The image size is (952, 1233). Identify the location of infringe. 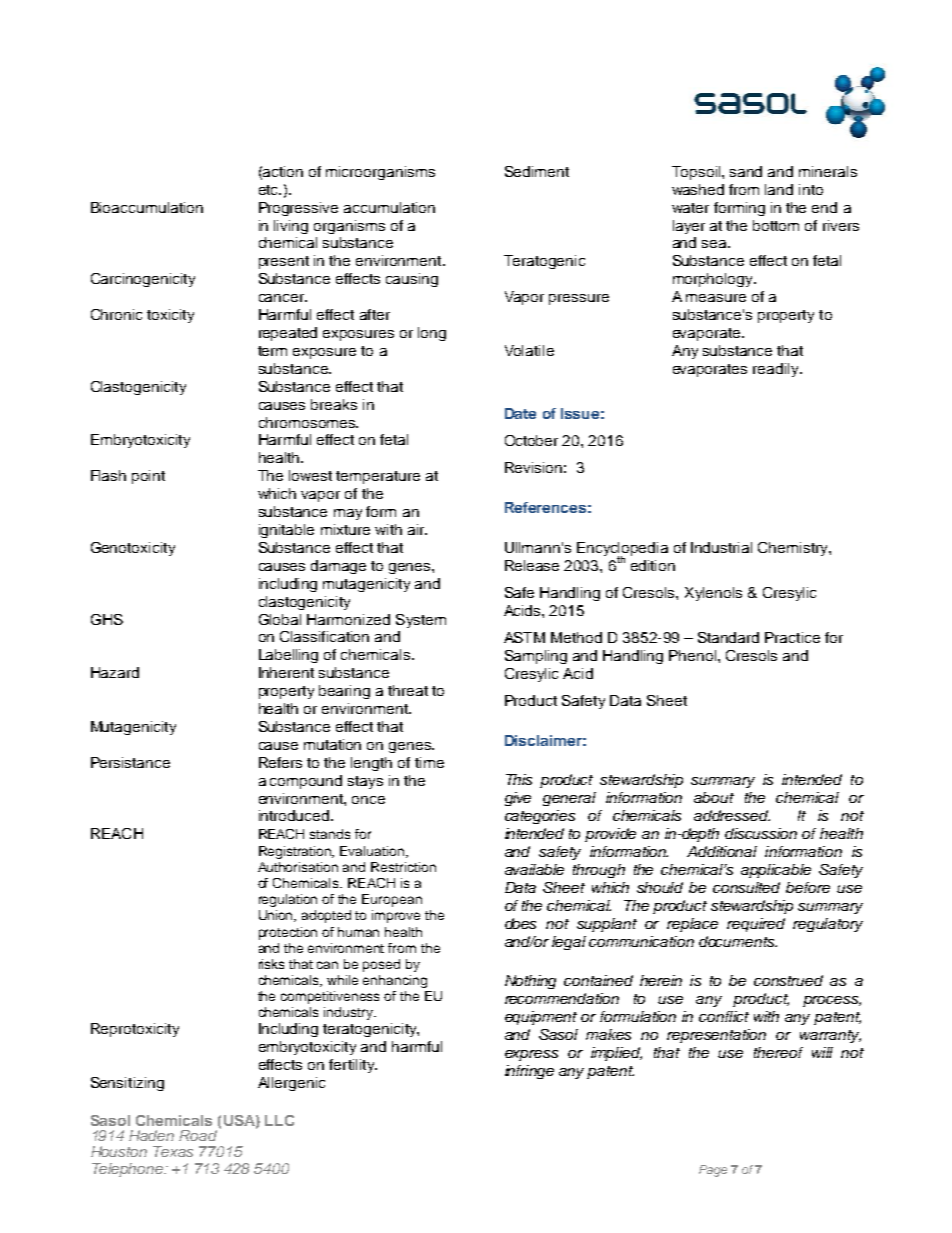
(529, 1072).
